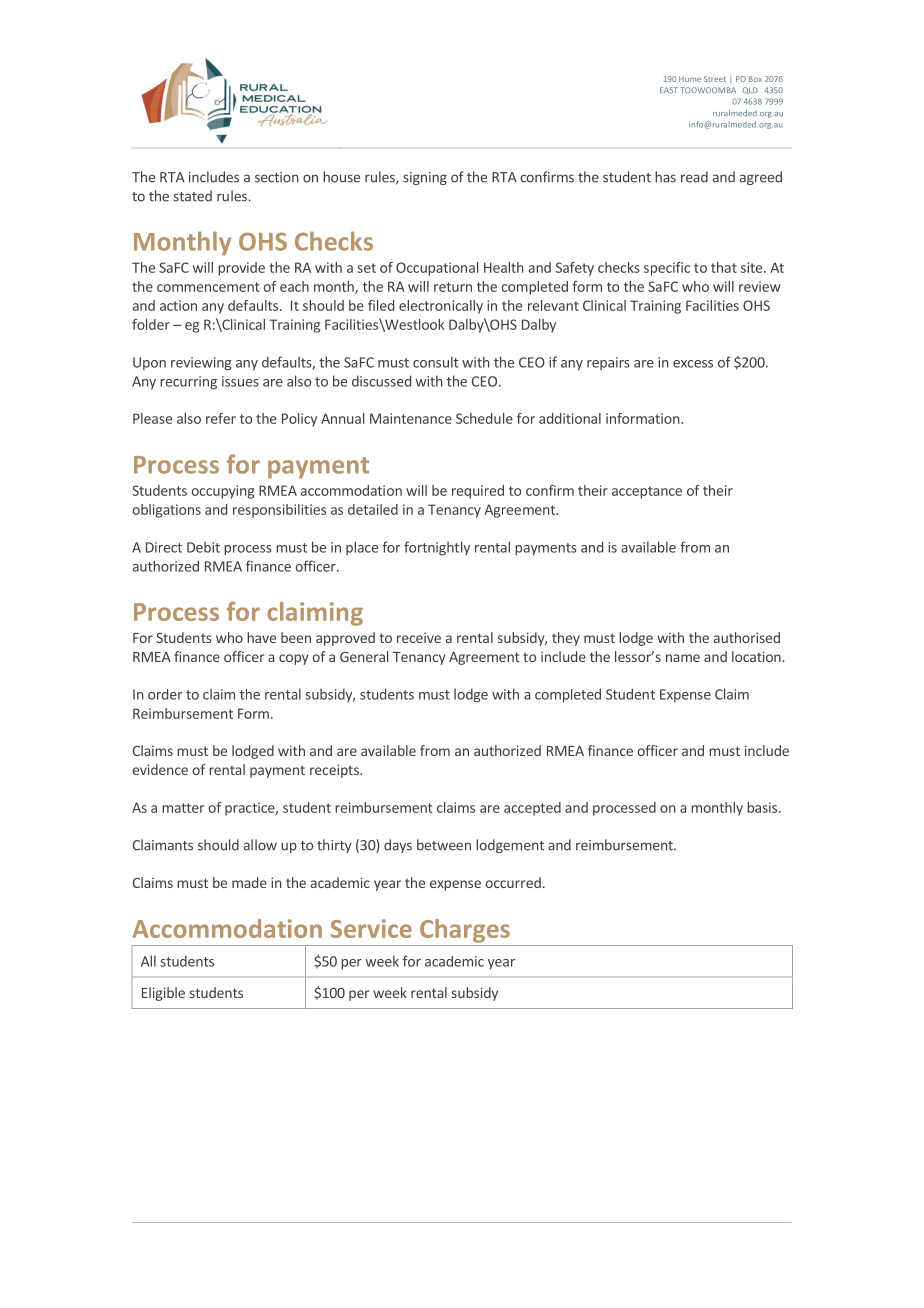 The image size is (924, 1308). I want to click on electronically, so click(441, 307).
